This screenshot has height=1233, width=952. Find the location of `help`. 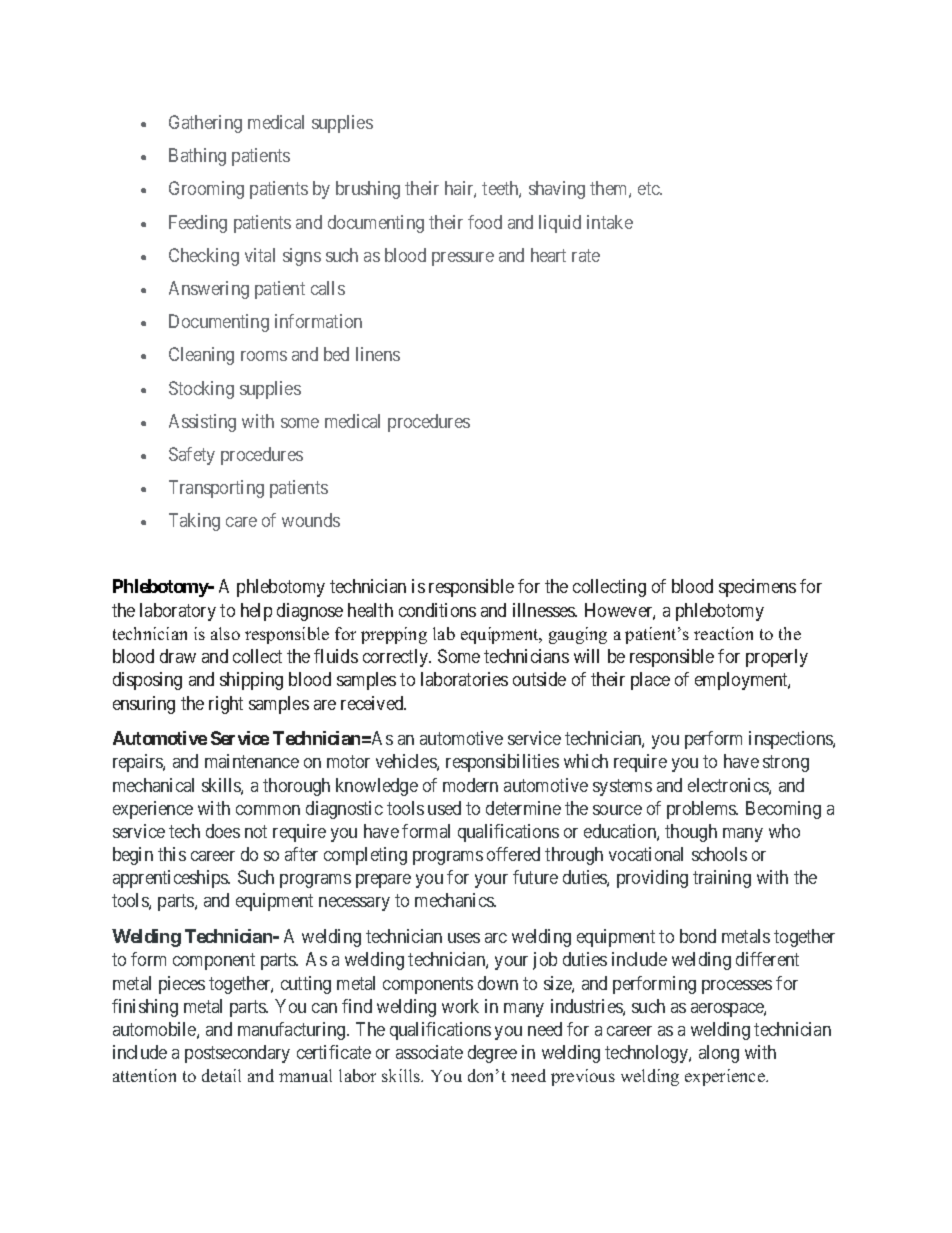

help is located at coordinates (256, 612).
